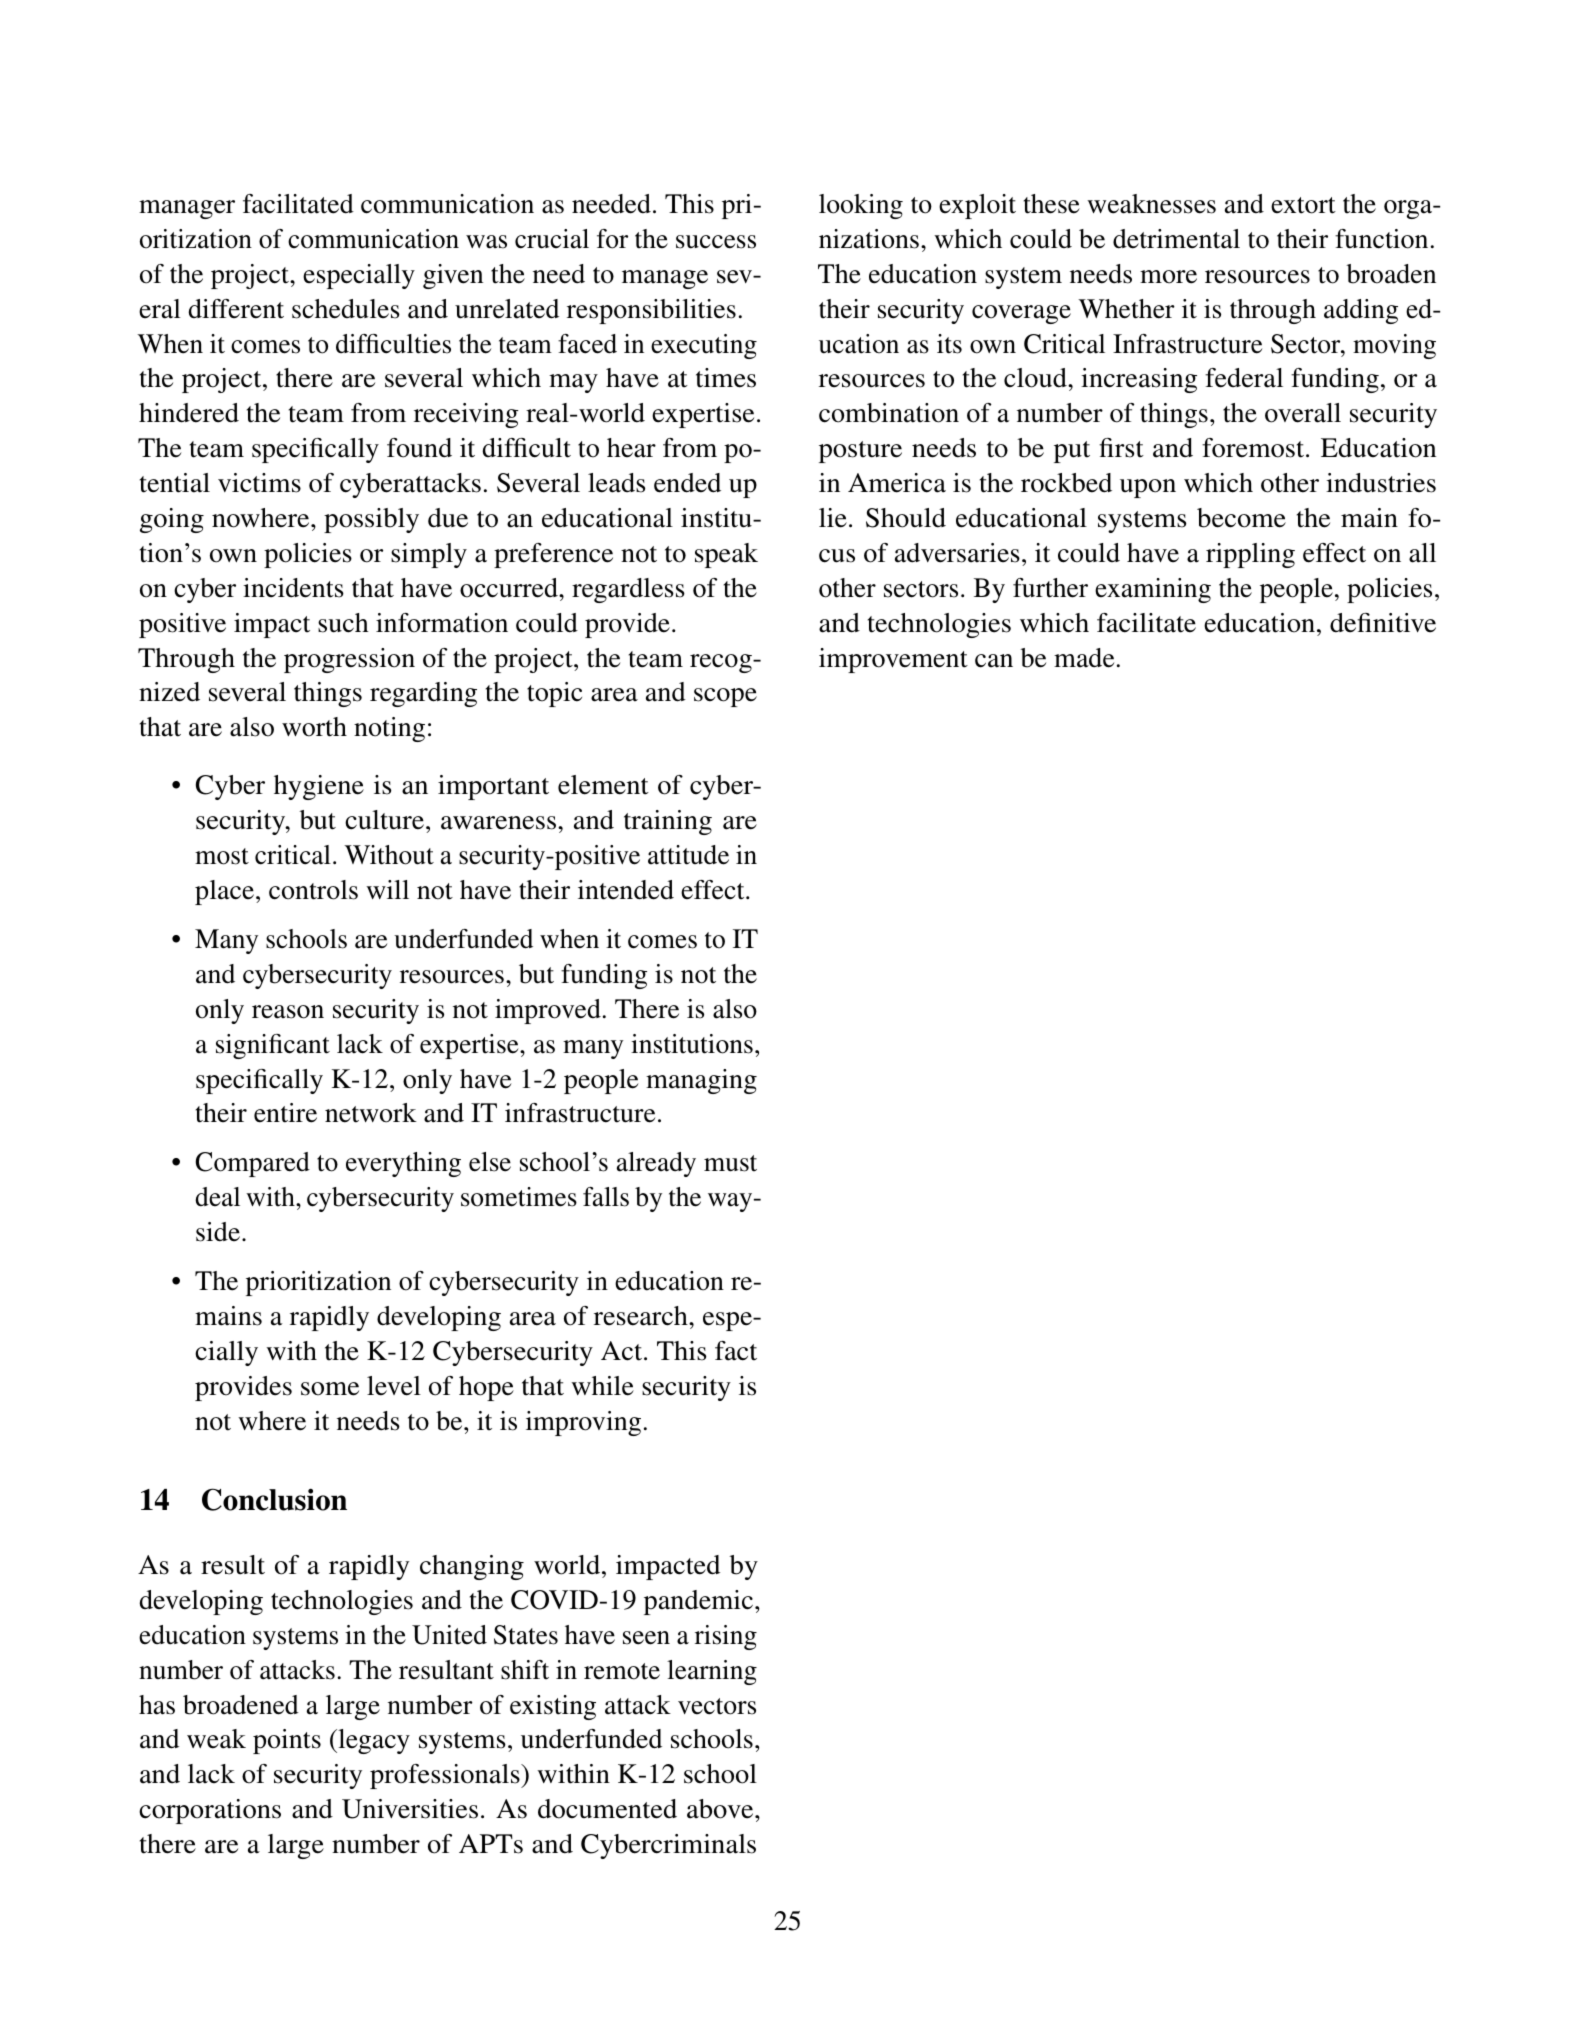 The width and height of the page is (1576, 2039). What do you see at coordinates (716, 242) in the page?
I see `success` at bounding box center [716, 242].
